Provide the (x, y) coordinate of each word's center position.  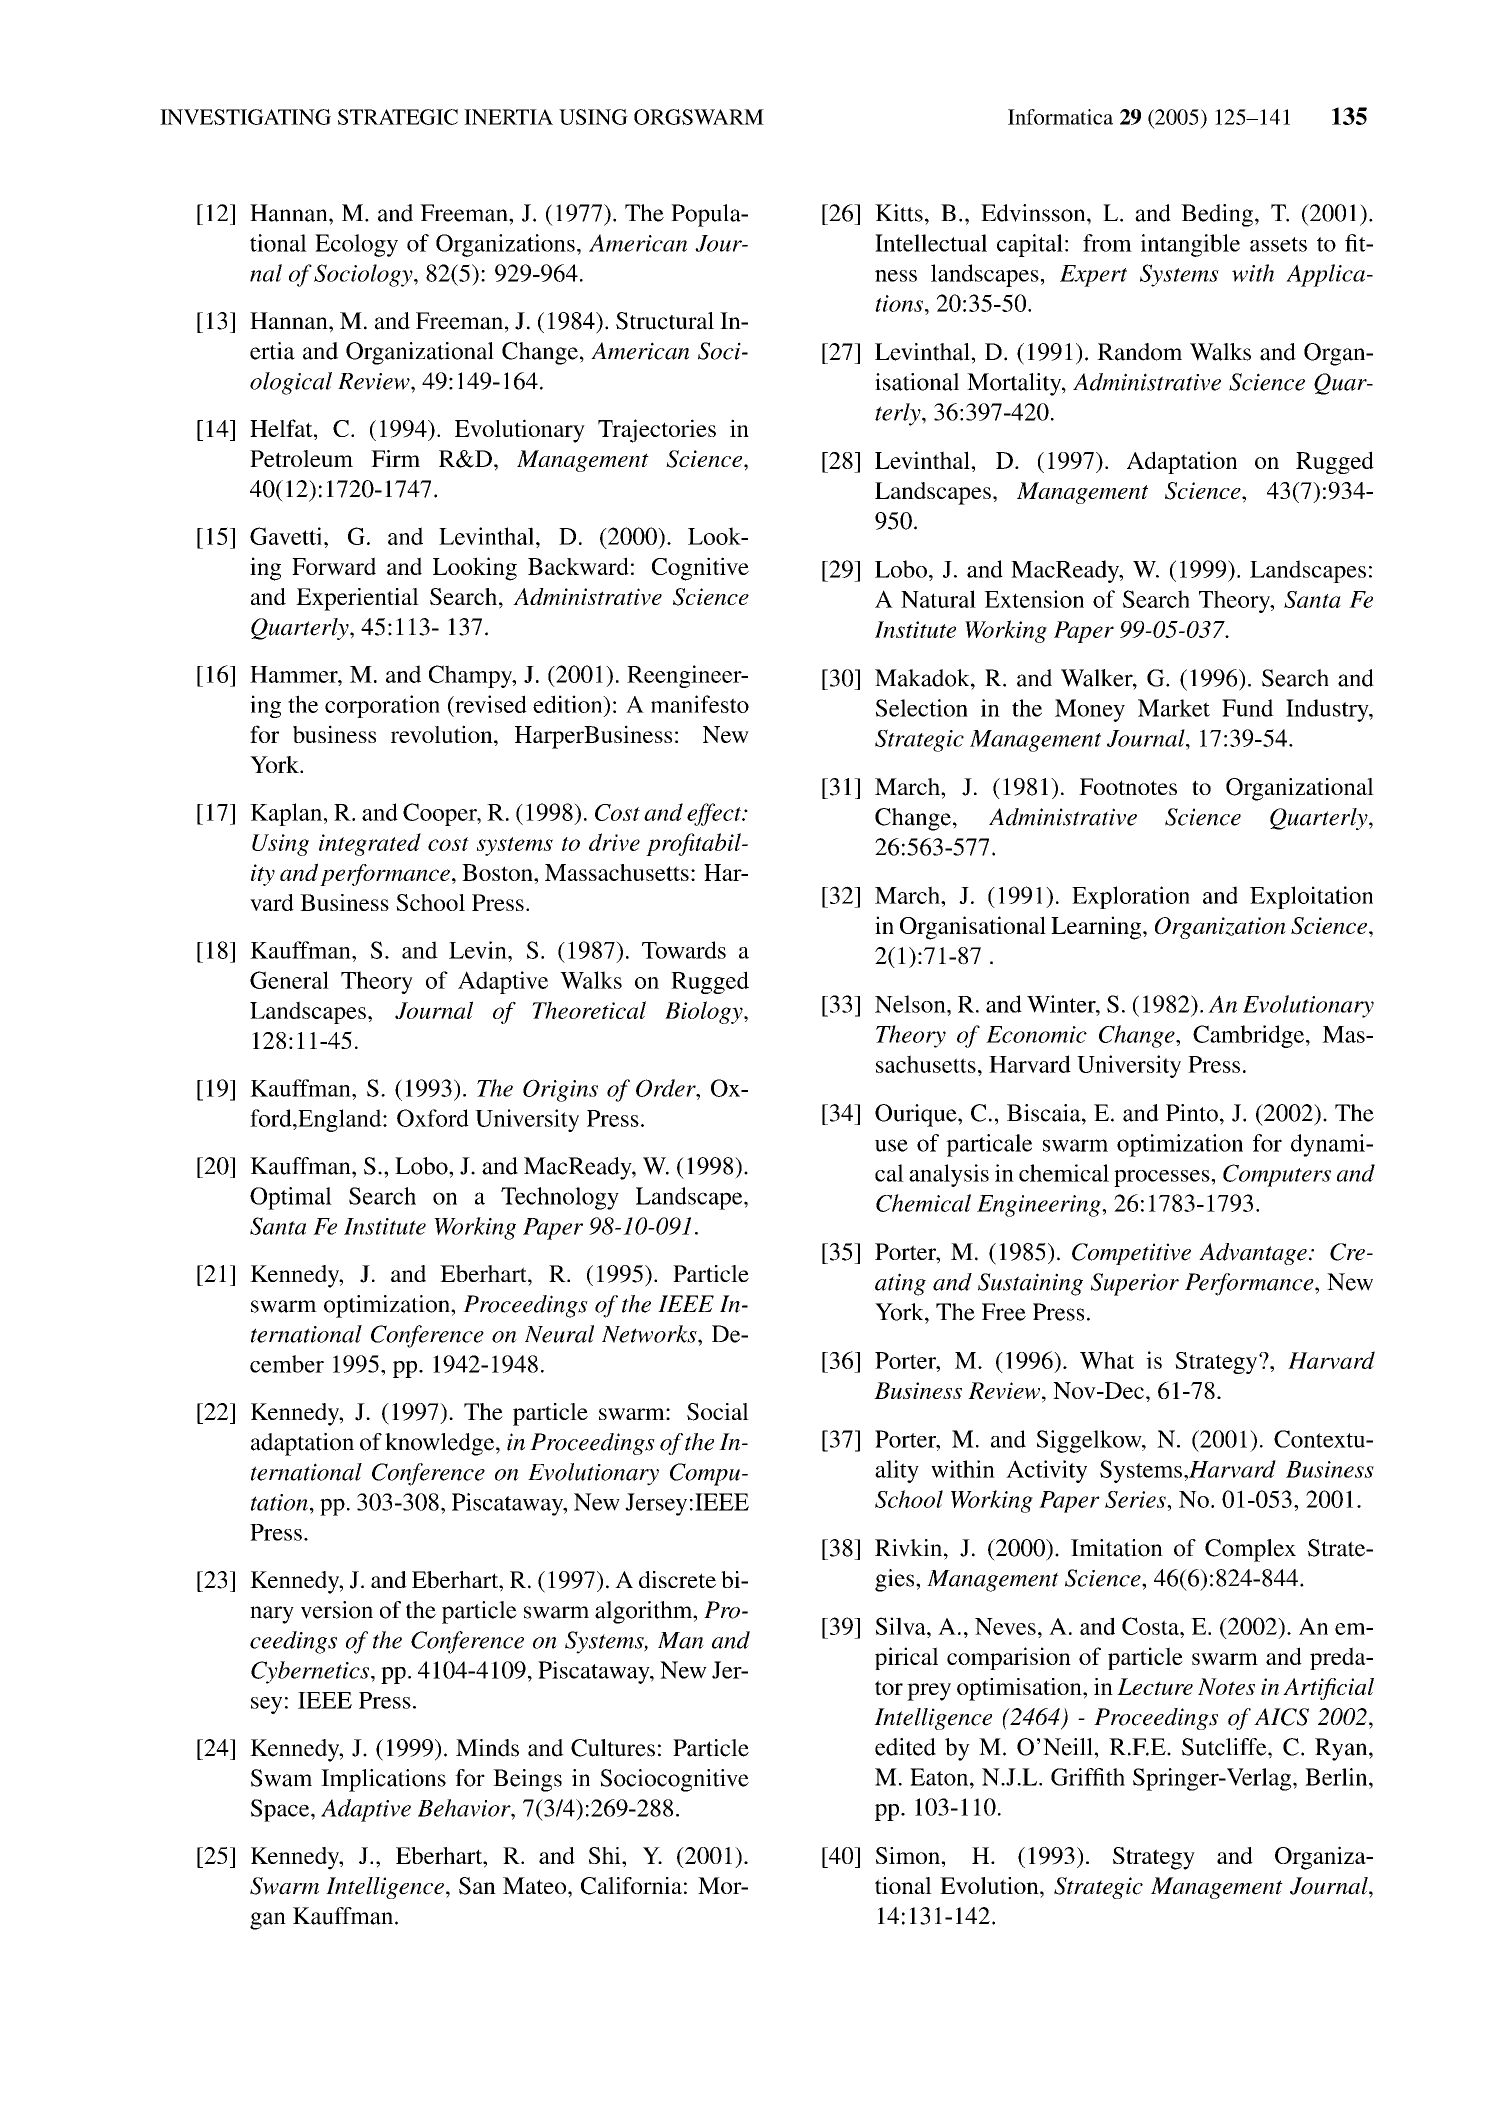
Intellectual (931, 243)
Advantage (1253, 1254)
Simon (909, 1855)
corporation (382, 706)
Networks (650, 1334)
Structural (665, 321)
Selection (922, 708)
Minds (487, 1748)
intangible (1190, 245)
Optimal (291, 1198)
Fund (1248, 708)
